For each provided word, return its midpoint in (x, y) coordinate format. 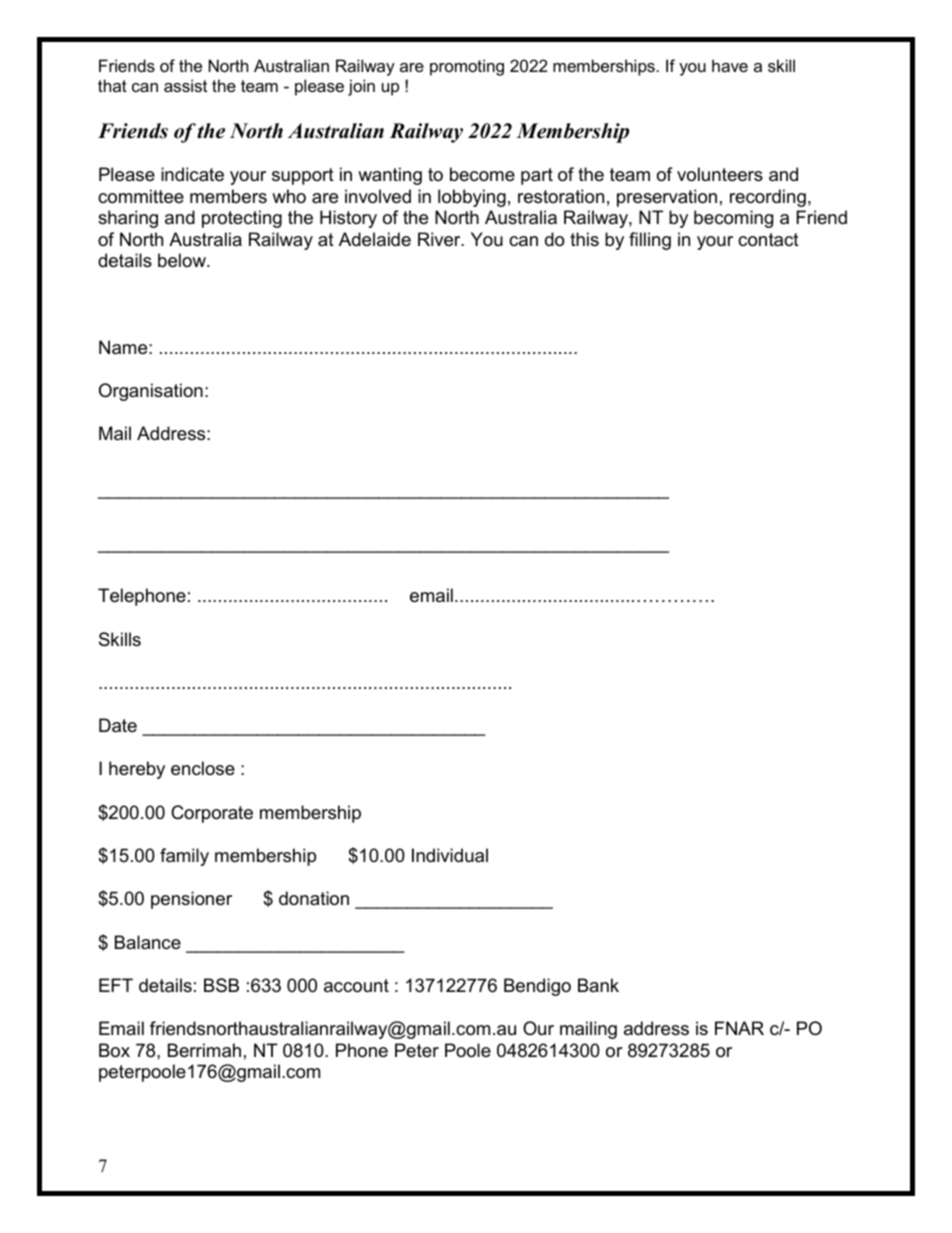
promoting (467, 67)
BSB (221, 985)
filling (650, 241)
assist (185, 85)
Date (118, 725)
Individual (450, 855)
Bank (598, 985)
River (440, 239)
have (730, 65)
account (356, 986)
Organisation (151, 392)
